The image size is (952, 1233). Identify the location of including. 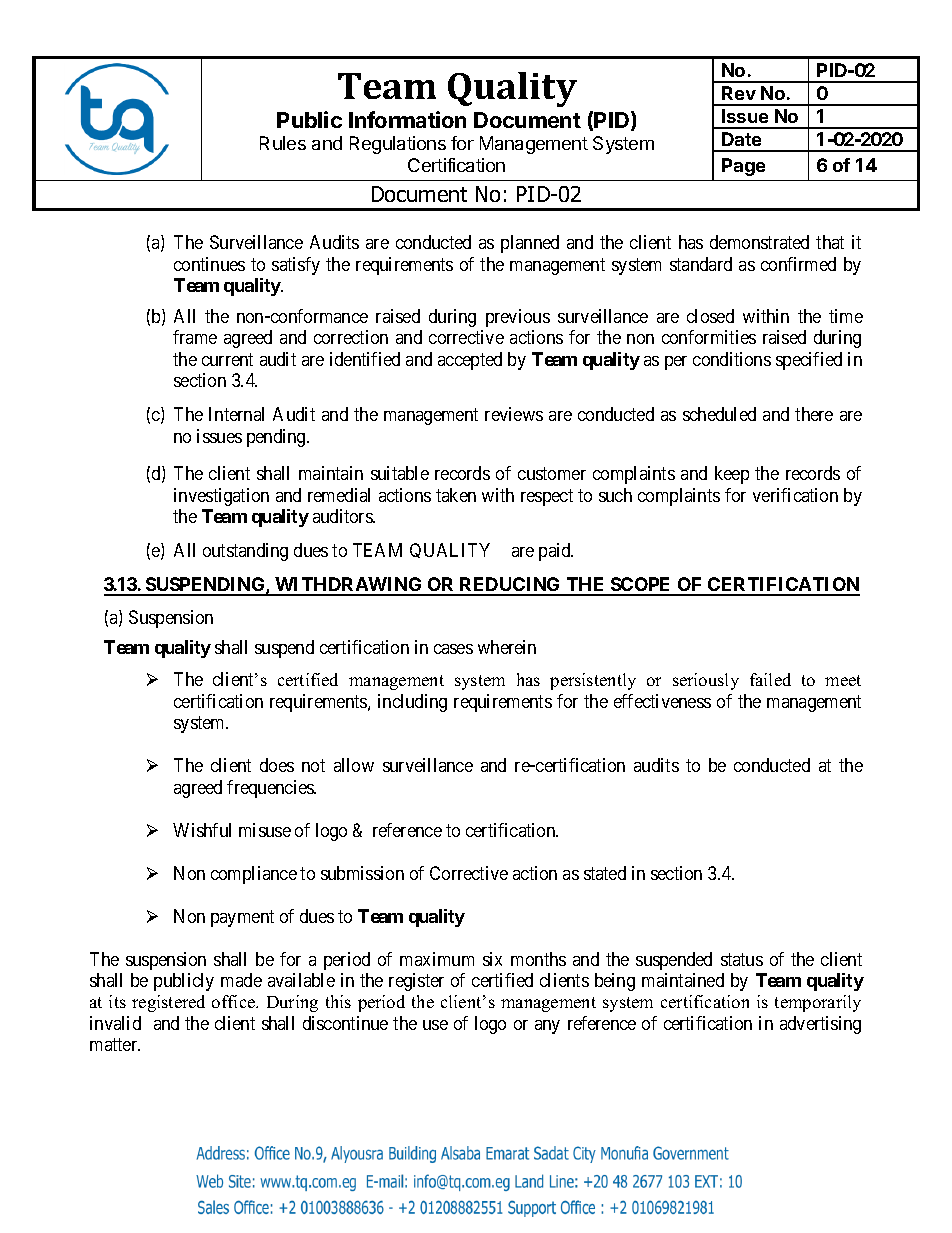
(412, 703).
